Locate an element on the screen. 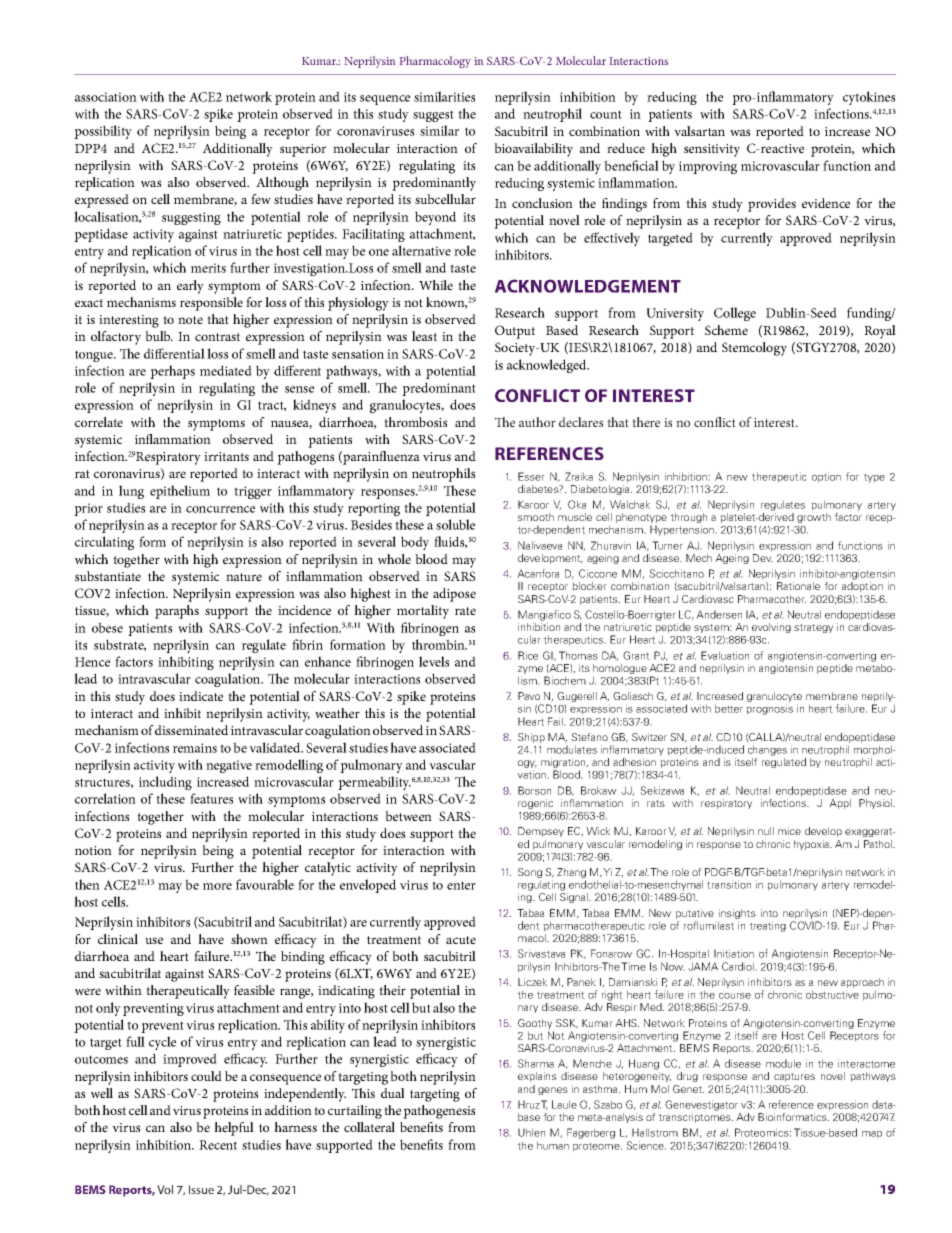 The height and width of the screenshot is (1233, 952). growth is located at coordinates (814, 518).
